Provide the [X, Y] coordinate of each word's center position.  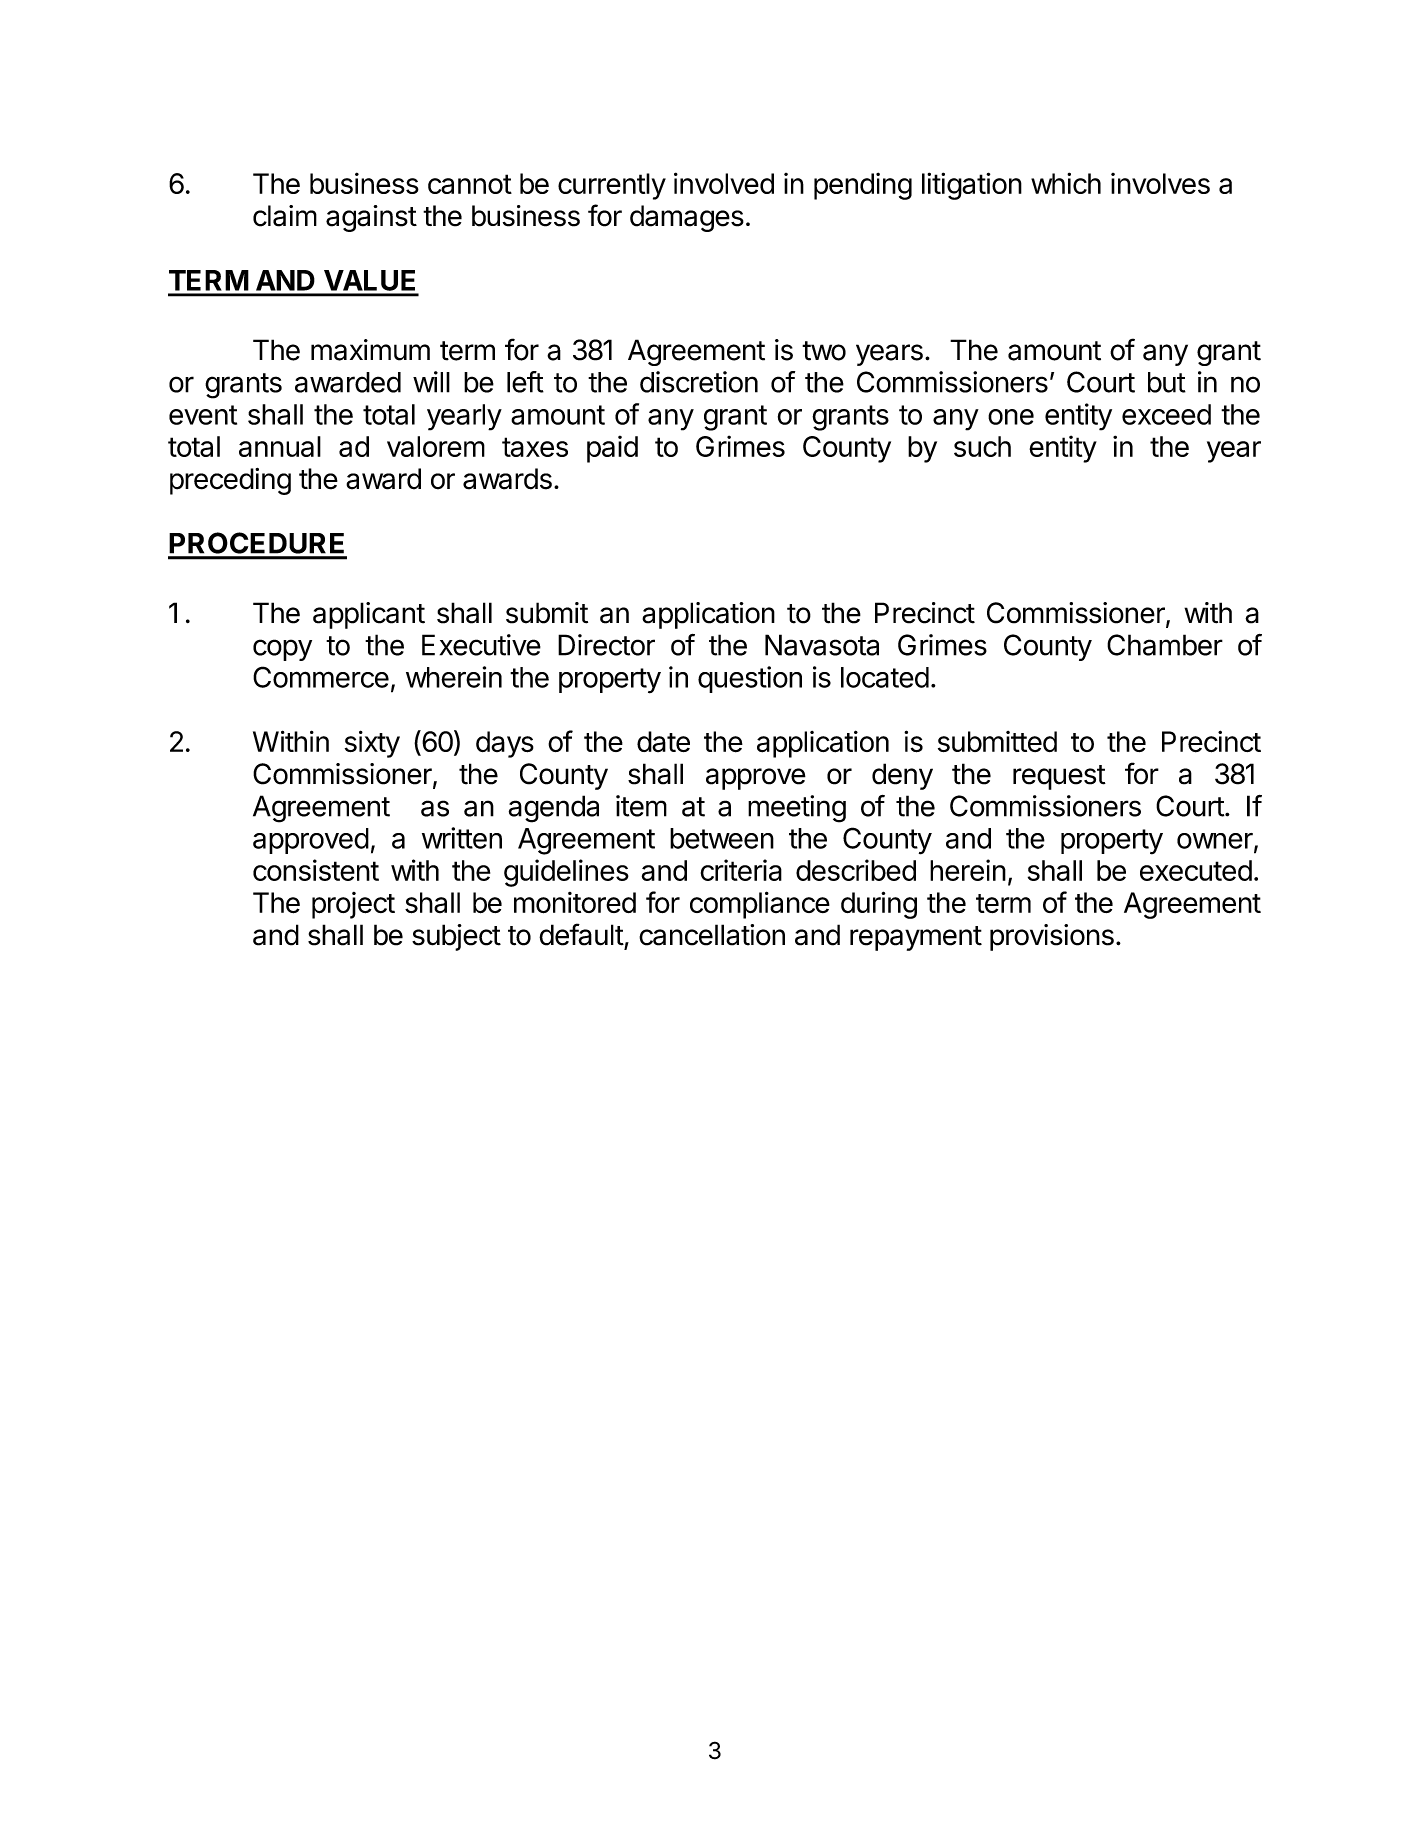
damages [687, 218]
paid [612, 449]
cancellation [712, 935]
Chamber [1165, 645]
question [750, 679]
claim [285, 216]
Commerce [321, 677]
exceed [1166, 414]
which [1066, 183]
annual [280, 446]
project [353, 905]
